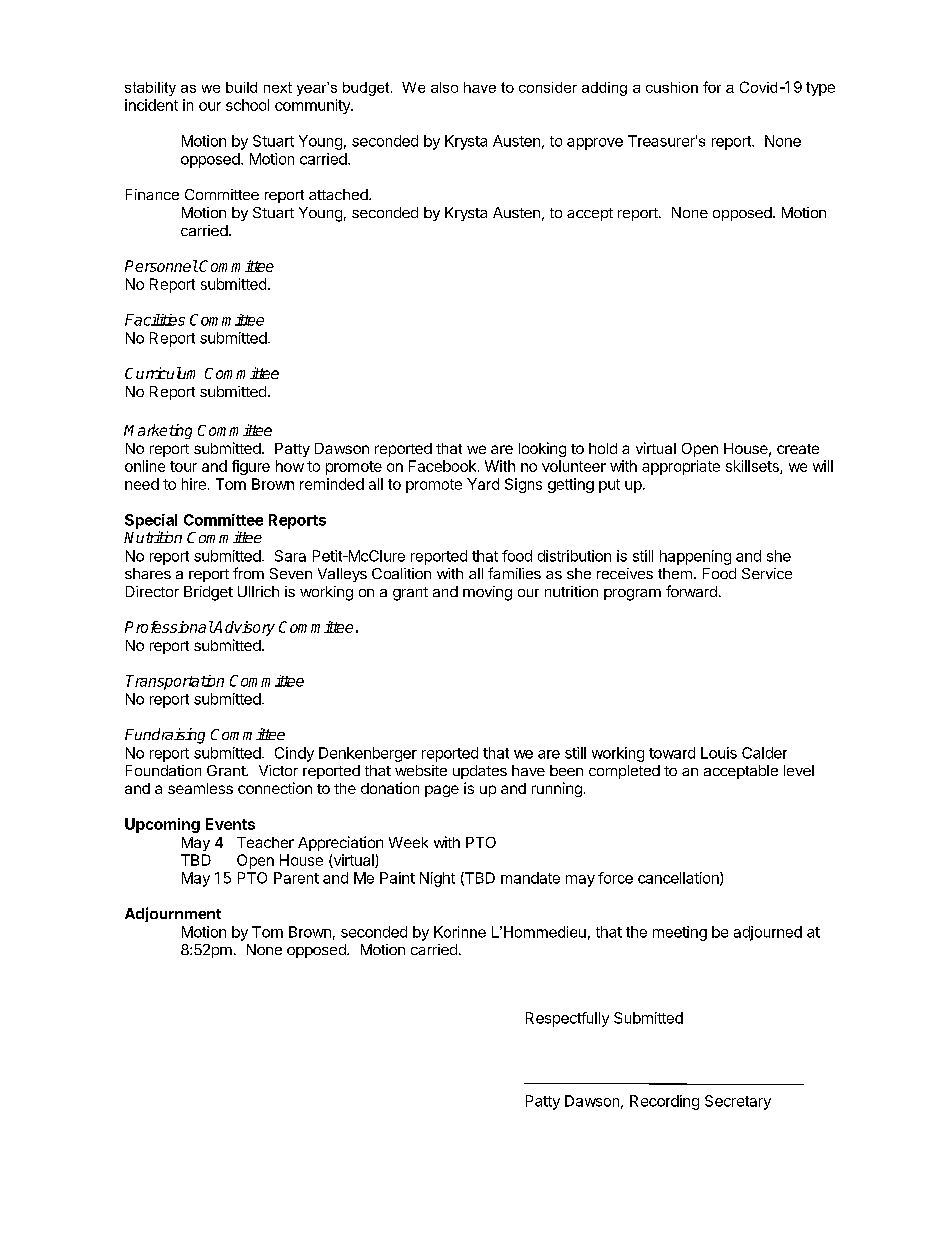 This screenshot has height=1233, width=952. Describe the element at coordinates (767, 573) in the screenshot. I see `Service` at that location.
